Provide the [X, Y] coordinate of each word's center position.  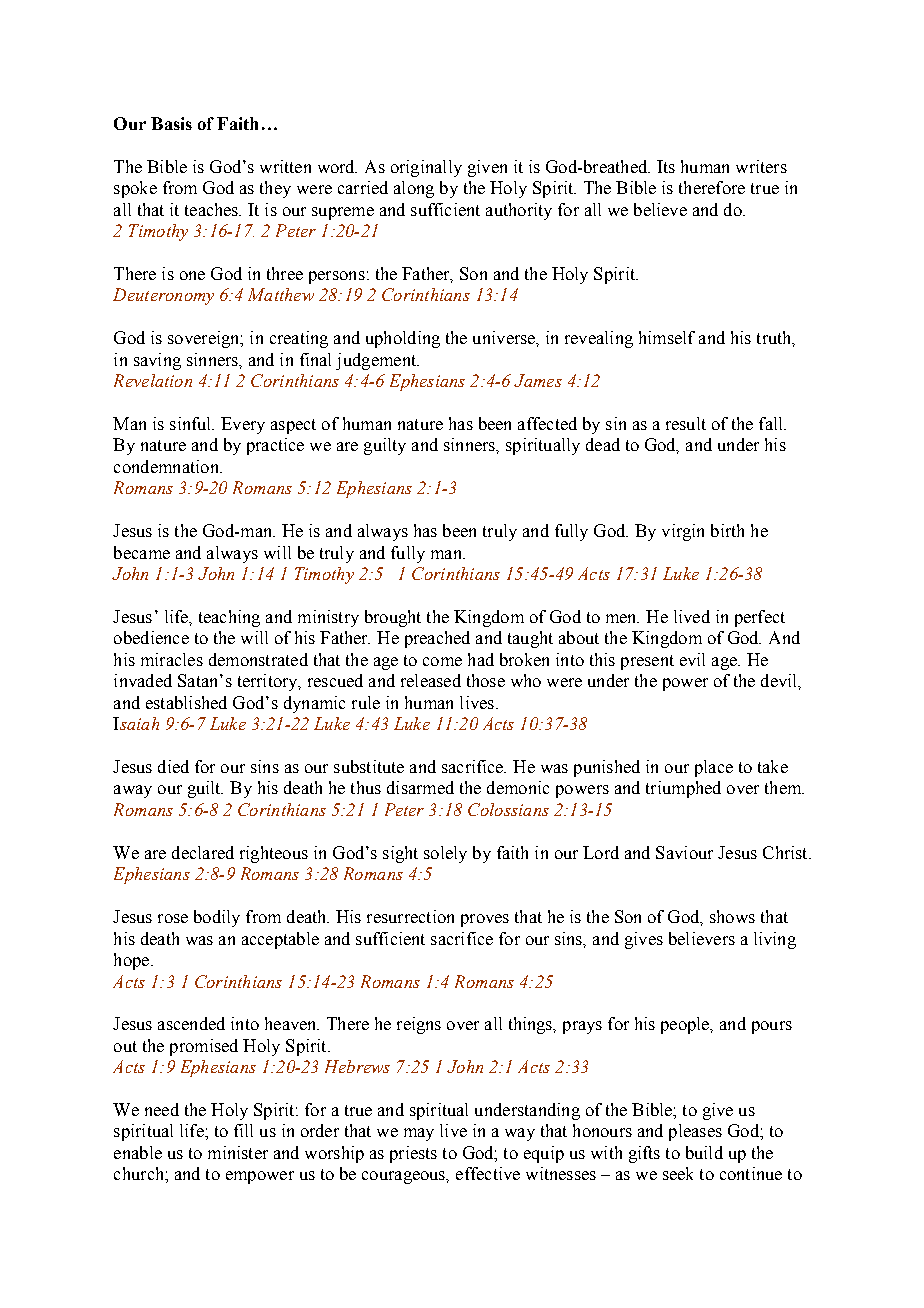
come [442, 661]
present [647, 662]
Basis [171, 123]
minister [238, 1152]
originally [426, 168]
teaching [229, 618]
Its [666, 166]
